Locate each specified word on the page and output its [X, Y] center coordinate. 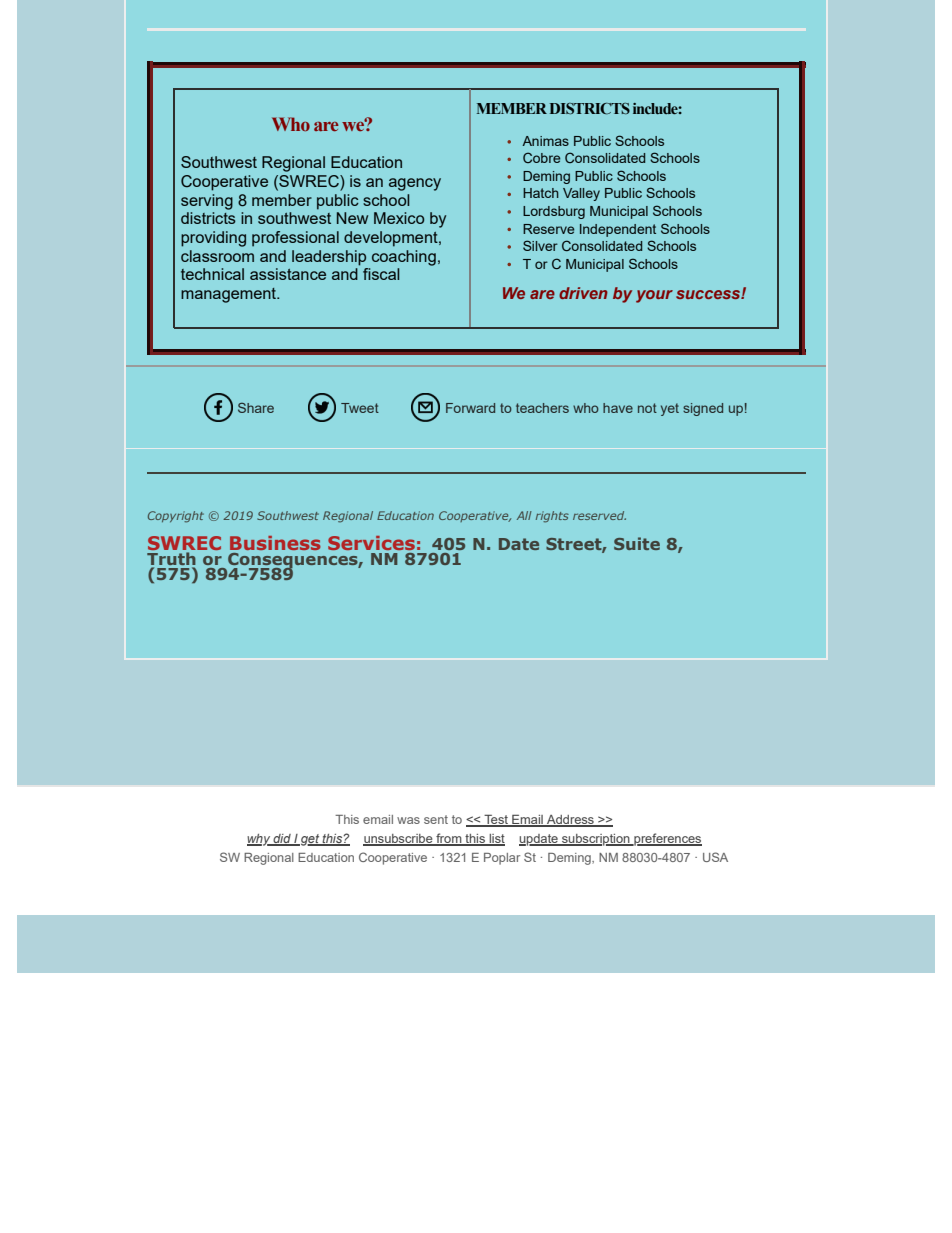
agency [415, 184]
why [260, 840]
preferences [667, 839]
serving [207, 202]
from [449, 839]
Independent [618, 230]
